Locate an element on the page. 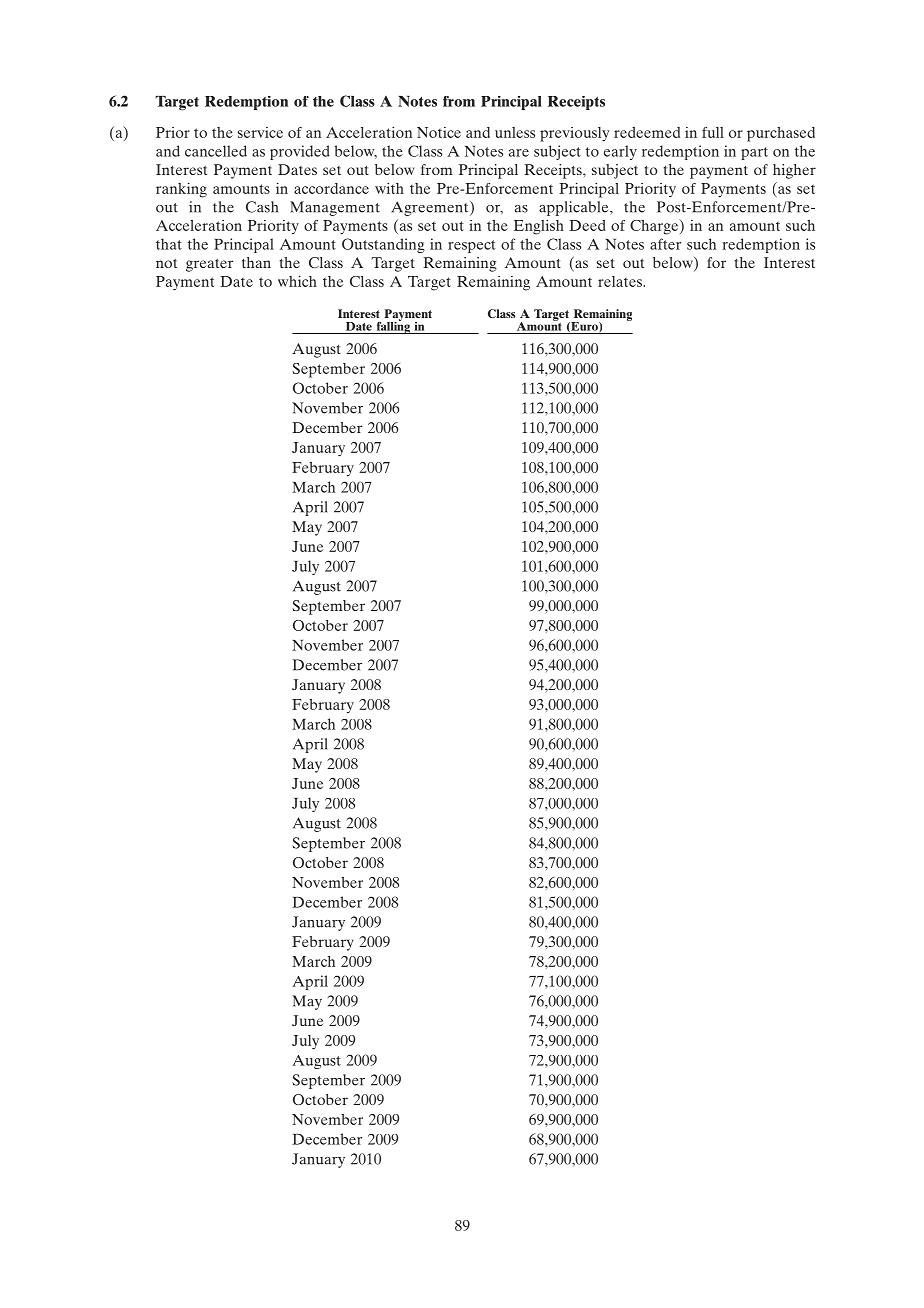 Image resolution: width=924 pixels, height=1308 pixels. after is located at coordinates (665, 244).
